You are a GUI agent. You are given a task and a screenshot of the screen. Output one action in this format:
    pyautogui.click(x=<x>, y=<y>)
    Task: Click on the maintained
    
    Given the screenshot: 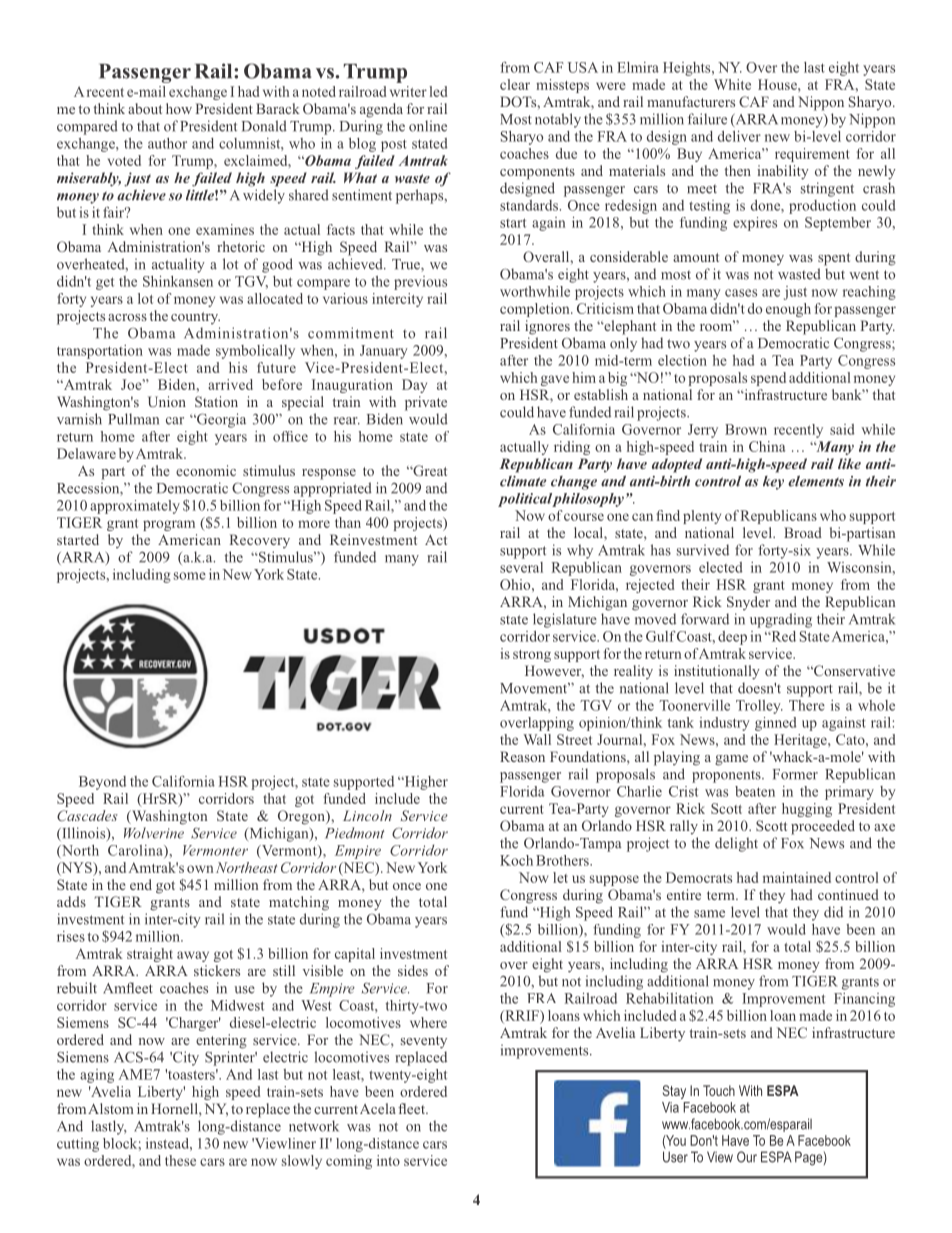 What is the action you would take?
    pyautogui.click(x=797, y=877)
